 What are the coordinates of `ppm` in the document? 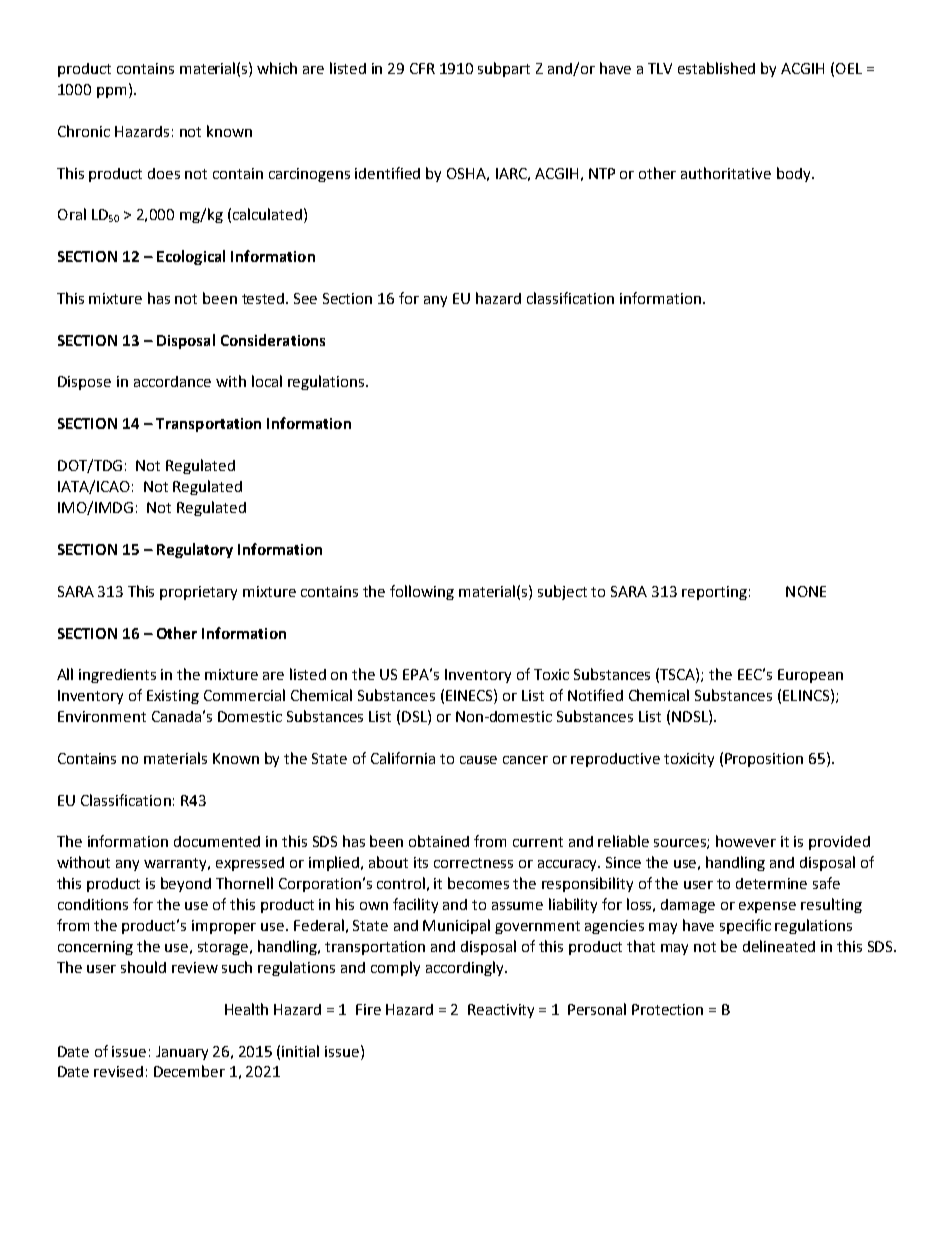 It's located at (111, 92).
